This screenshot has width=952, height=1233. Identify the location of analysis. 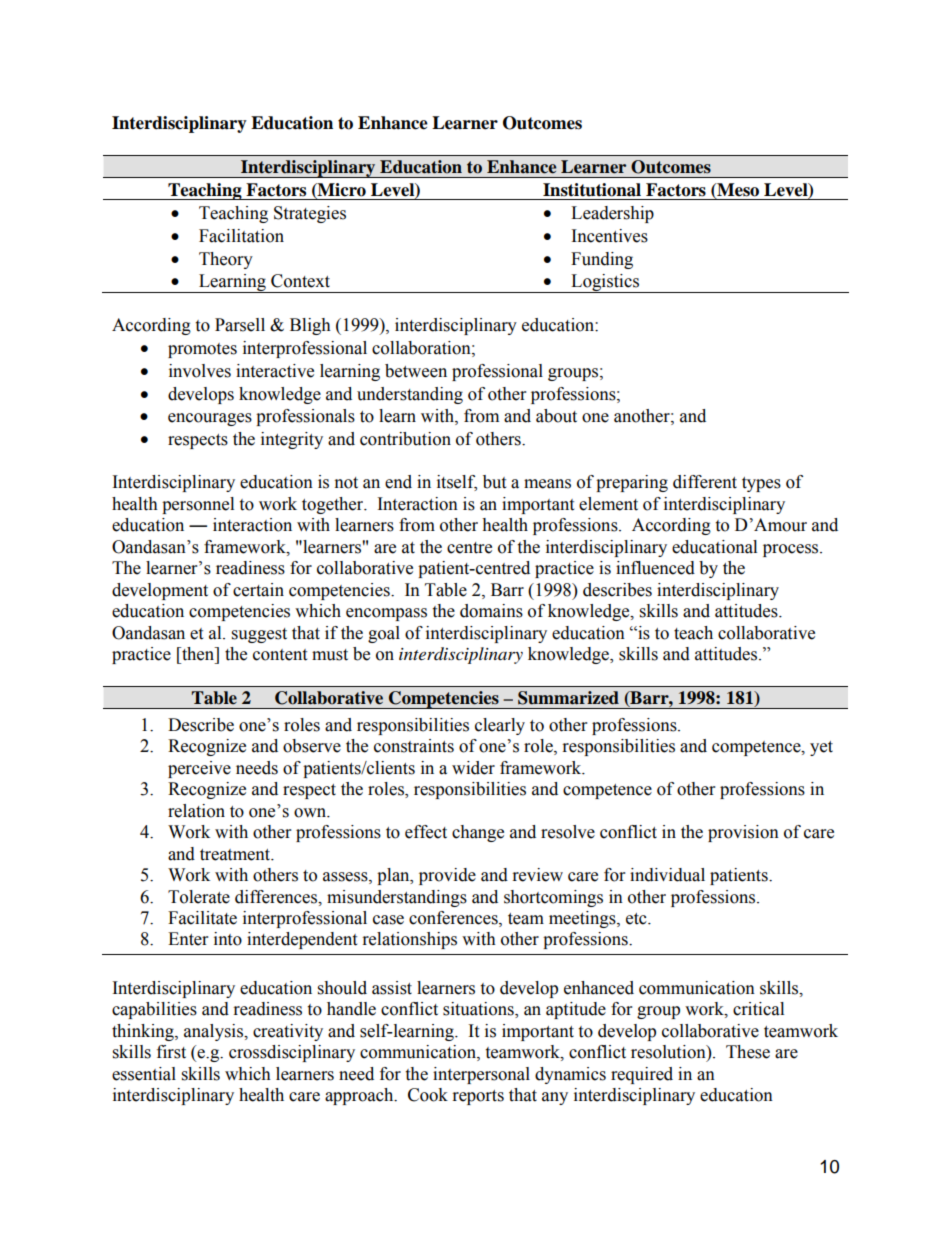
(215, 1032).
